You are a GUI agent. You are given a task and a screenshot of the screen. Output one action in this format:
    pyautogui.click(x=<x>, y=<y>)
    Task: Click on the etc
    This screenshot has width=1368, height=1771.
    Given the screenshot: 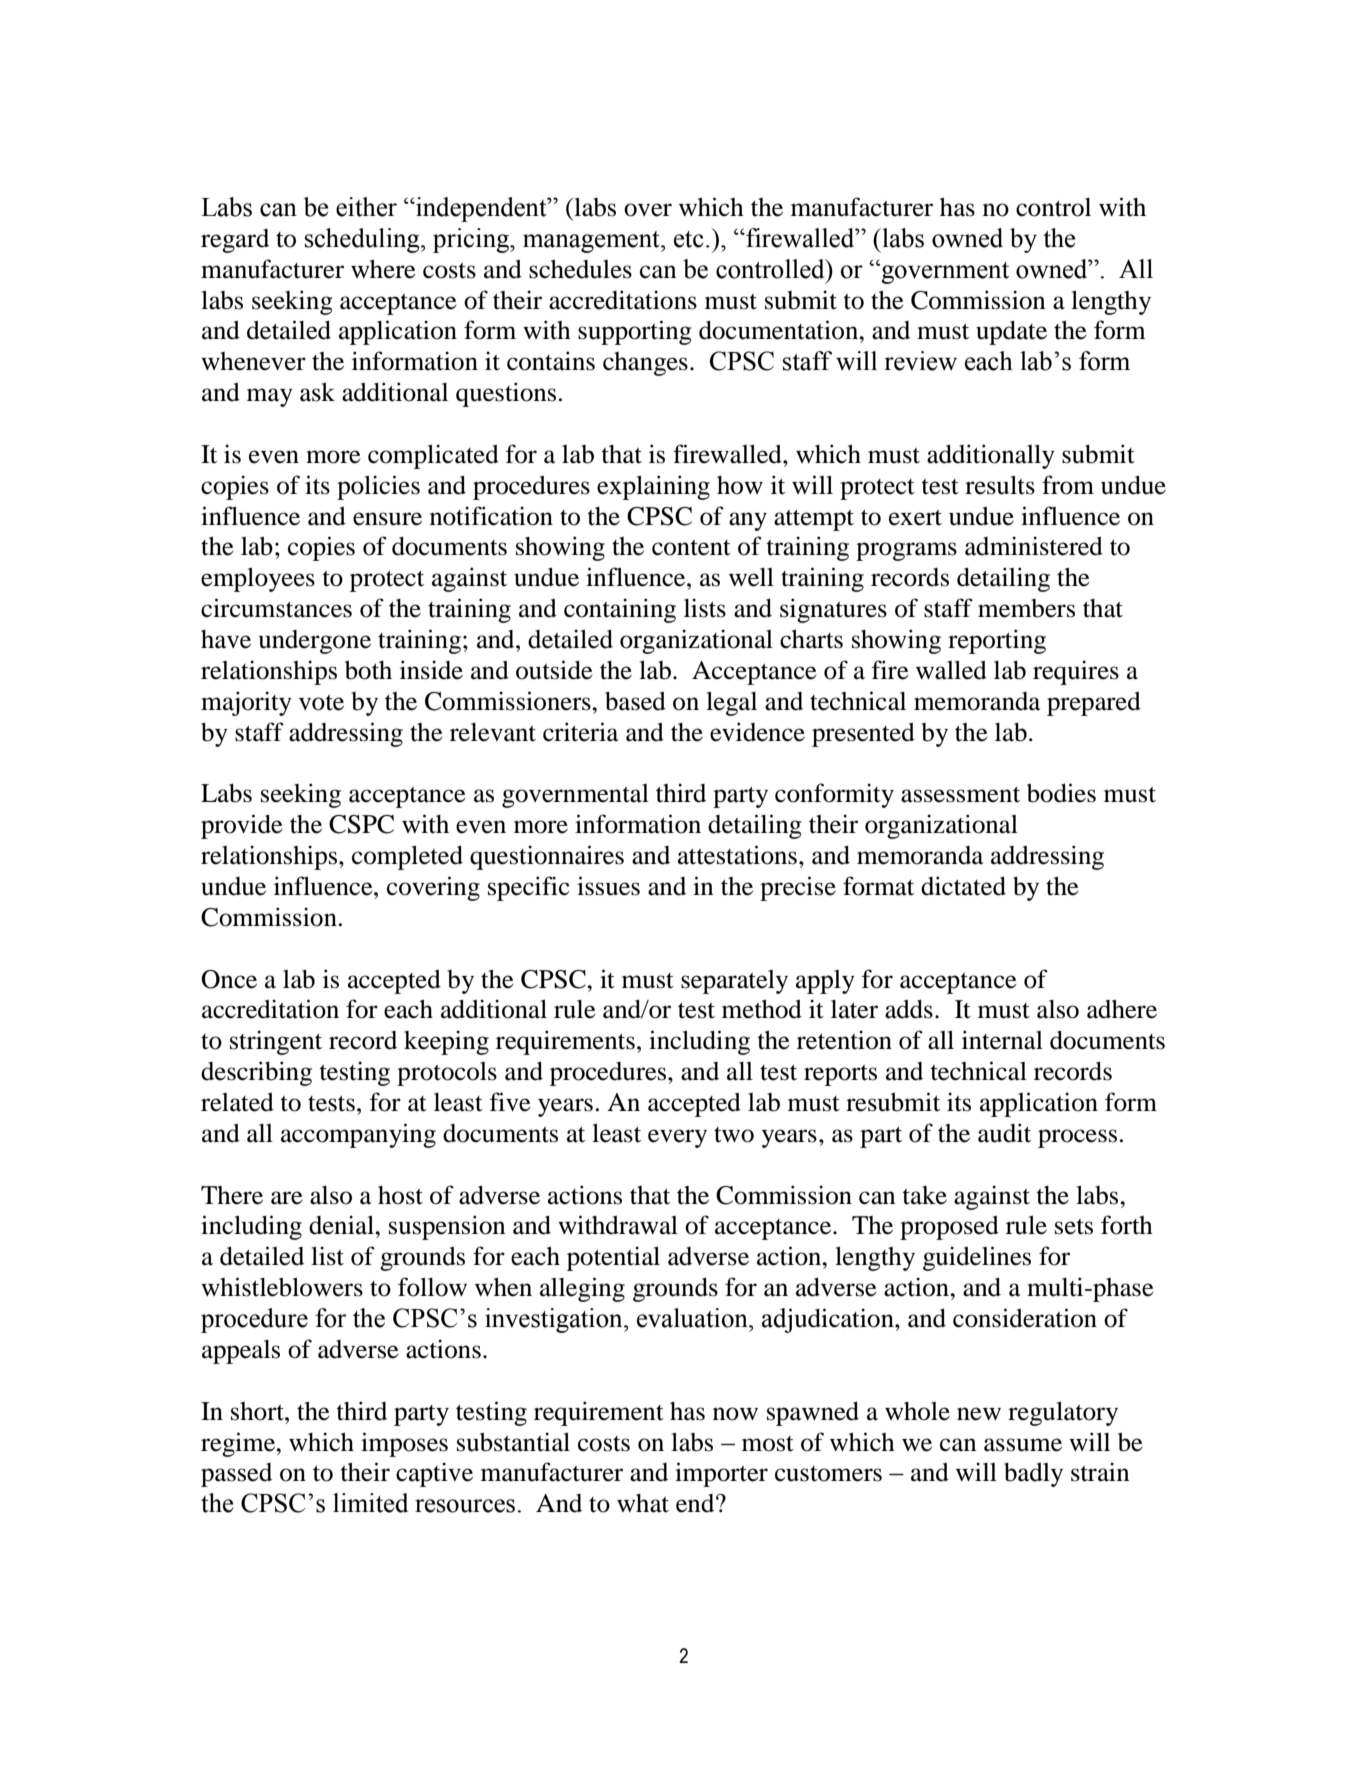 What is the action you would take?
    pyautogui.click(x=689, y=239)
